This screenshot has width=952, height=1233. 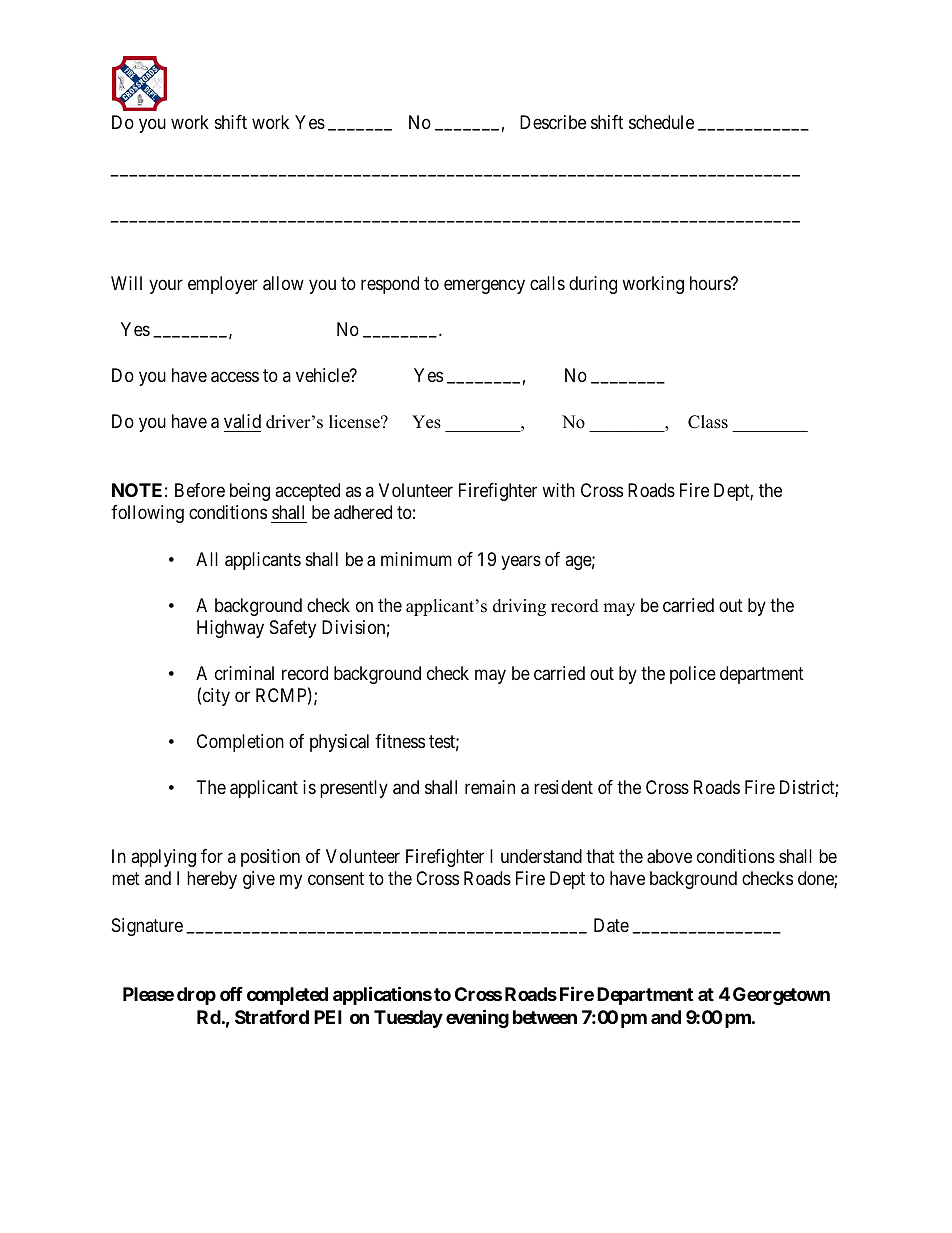 What do you see at coordinates (781, 996) in the screenshot?
I see `Georgetown` at bounding box center [781, 996].
